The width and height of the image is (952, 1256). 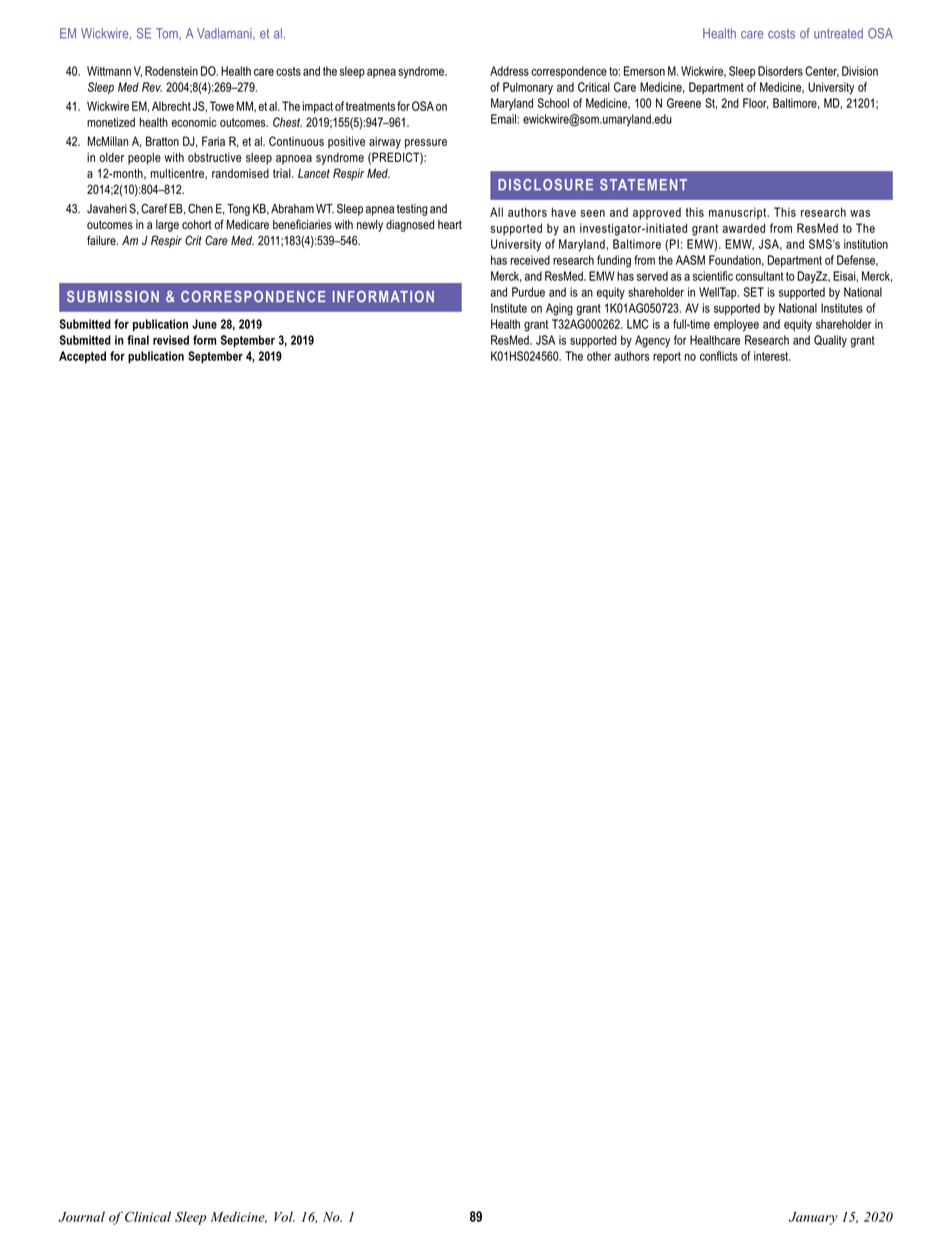 What do you see at coordinates (667, 357) in the image?
I see `report` at bounding box center [667, 357].
